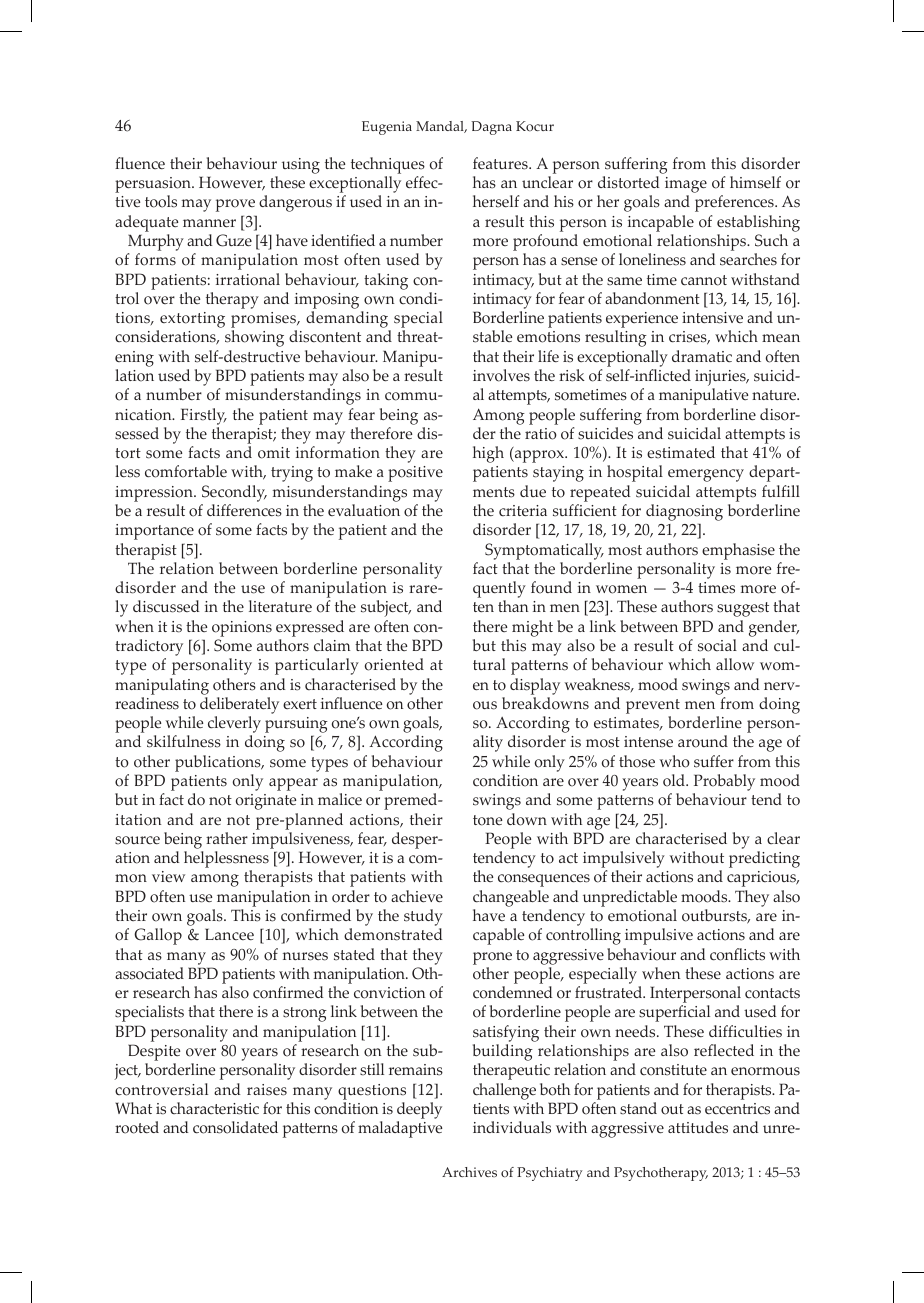 This document has width=924, height=1303. I want to click on estimated, so click(681, 452).
